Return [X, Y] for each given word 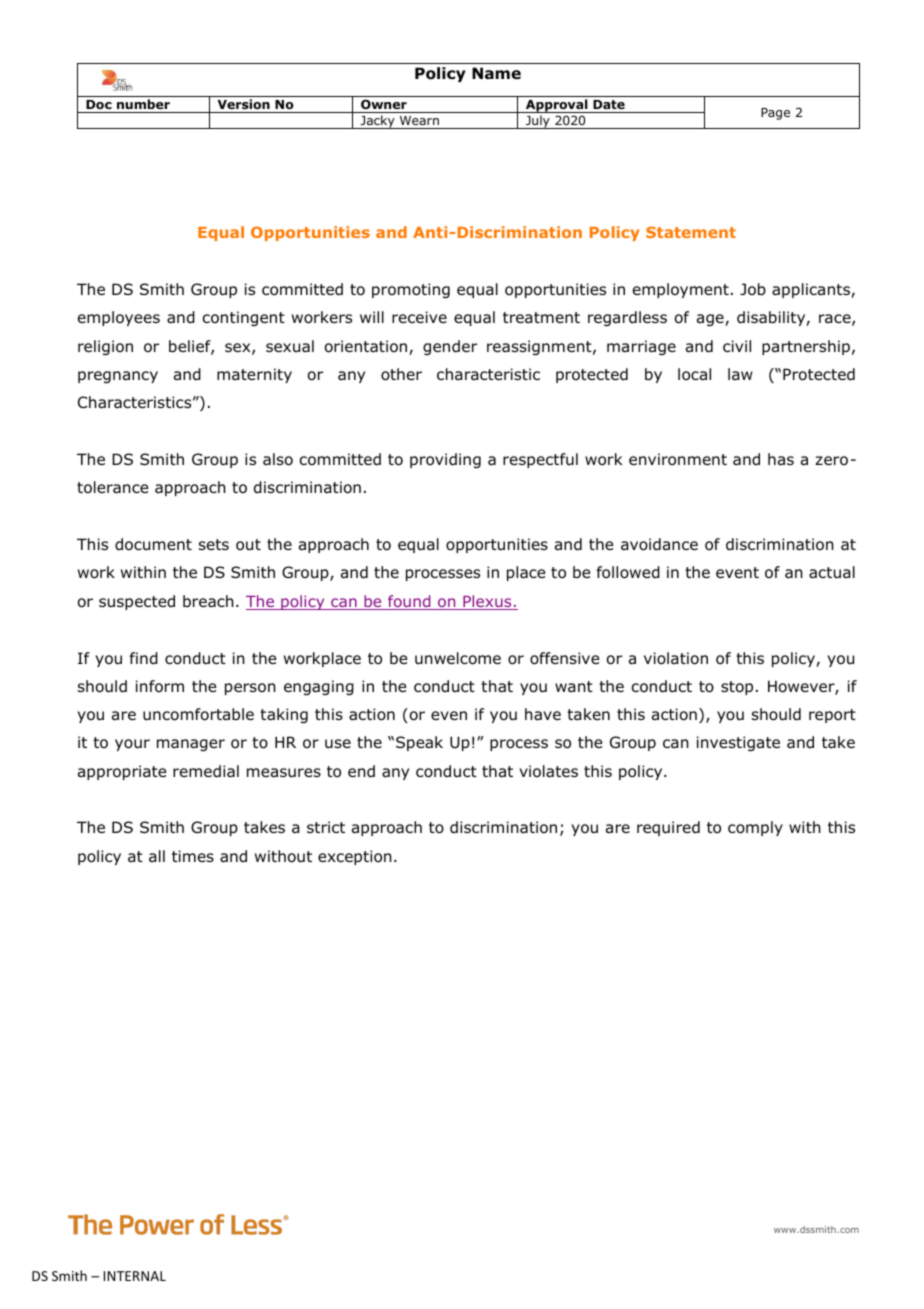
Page [775, 114]
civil [737, 346]
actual [832, 572]
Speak [419, 743]
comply [755, 828]
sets [214, 544]
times [193, 856]
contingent [244, 318]
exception [355, 857]
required [668, 828]
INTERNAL [135, 1276]
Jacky [377, 122]
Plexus [487, 602]
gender [450, 347]
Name [496, 73]
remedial [206, 771]
